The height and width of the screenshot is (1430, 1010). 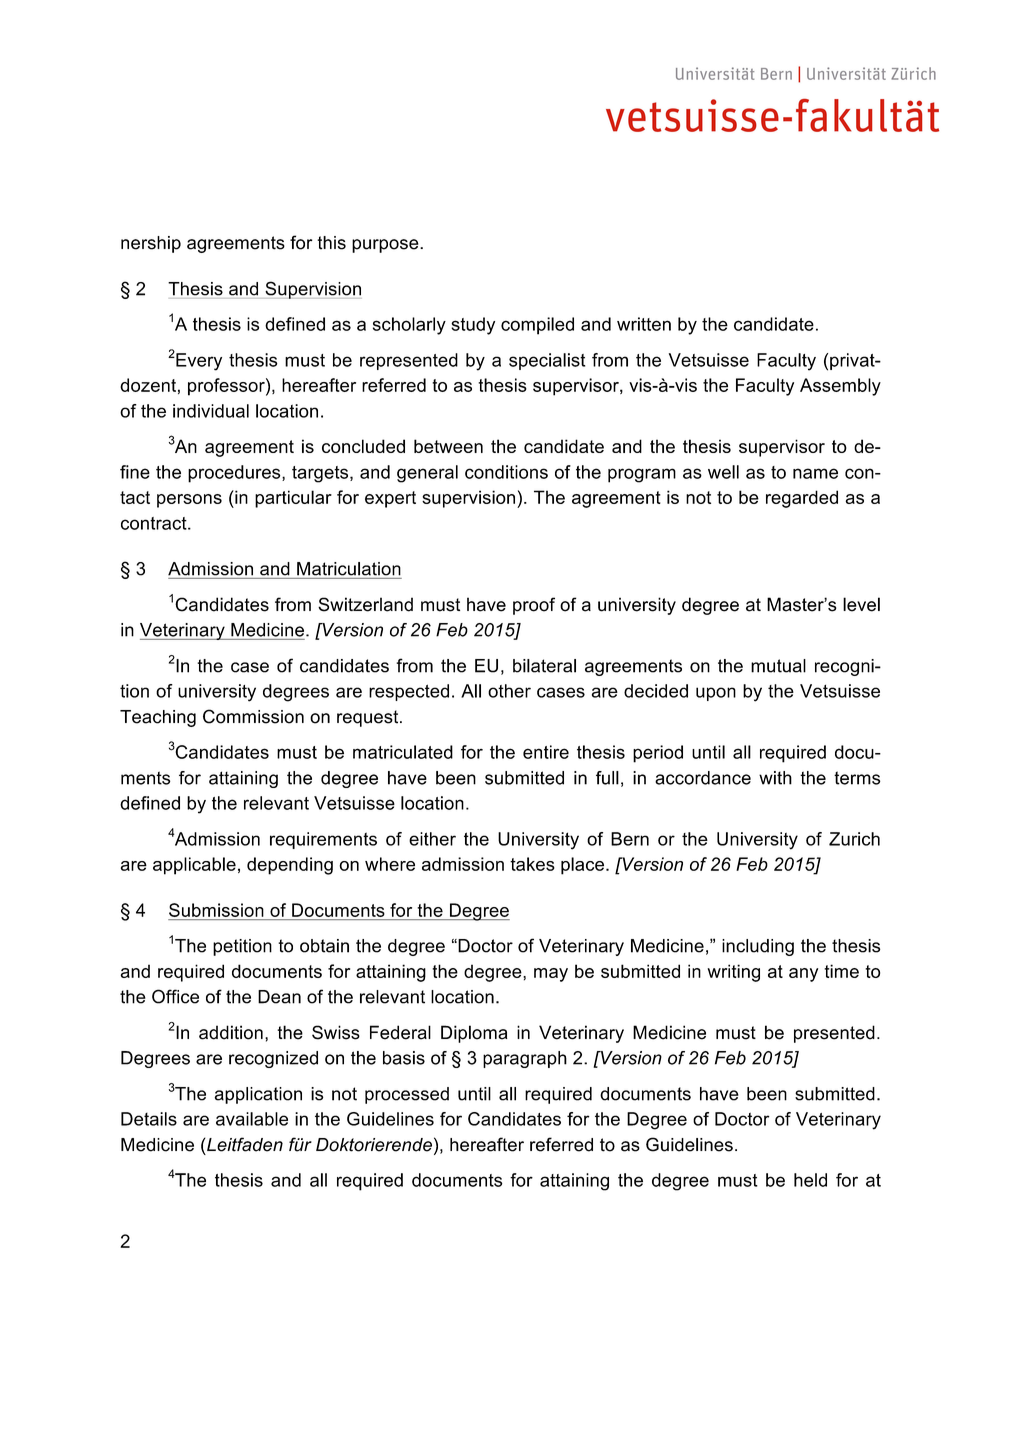 What do you see at coordinates (252, 1119) in the screenshot?
I see `available` at bounding box center [252, 1119].
